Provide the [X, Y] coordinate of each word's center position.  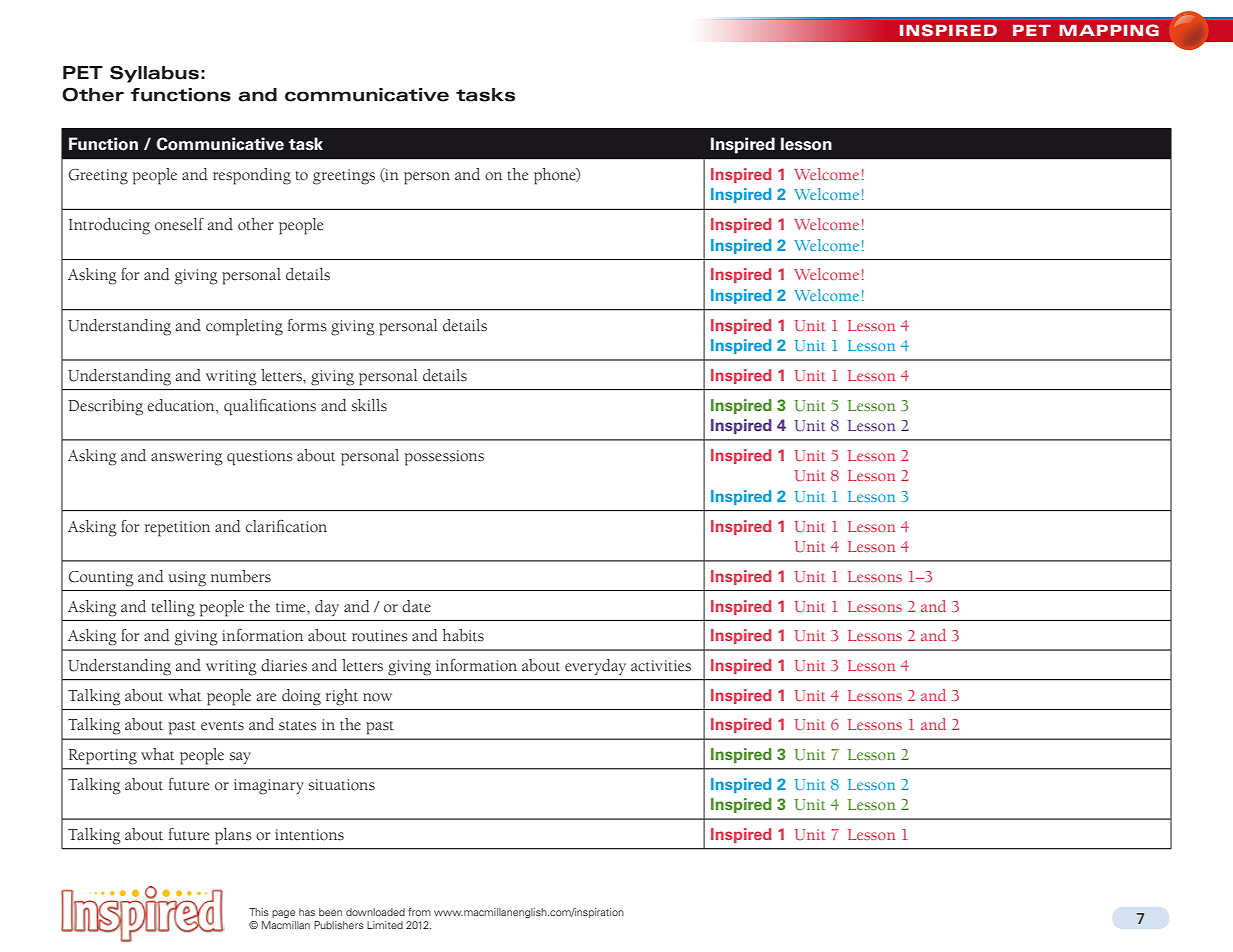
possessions [444, 458]
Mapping [1109, 30]
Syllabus [154, 74]
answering [187, 458]
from [419, 912]
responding [252, 176]
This [259, 912]
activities [661, 666]
